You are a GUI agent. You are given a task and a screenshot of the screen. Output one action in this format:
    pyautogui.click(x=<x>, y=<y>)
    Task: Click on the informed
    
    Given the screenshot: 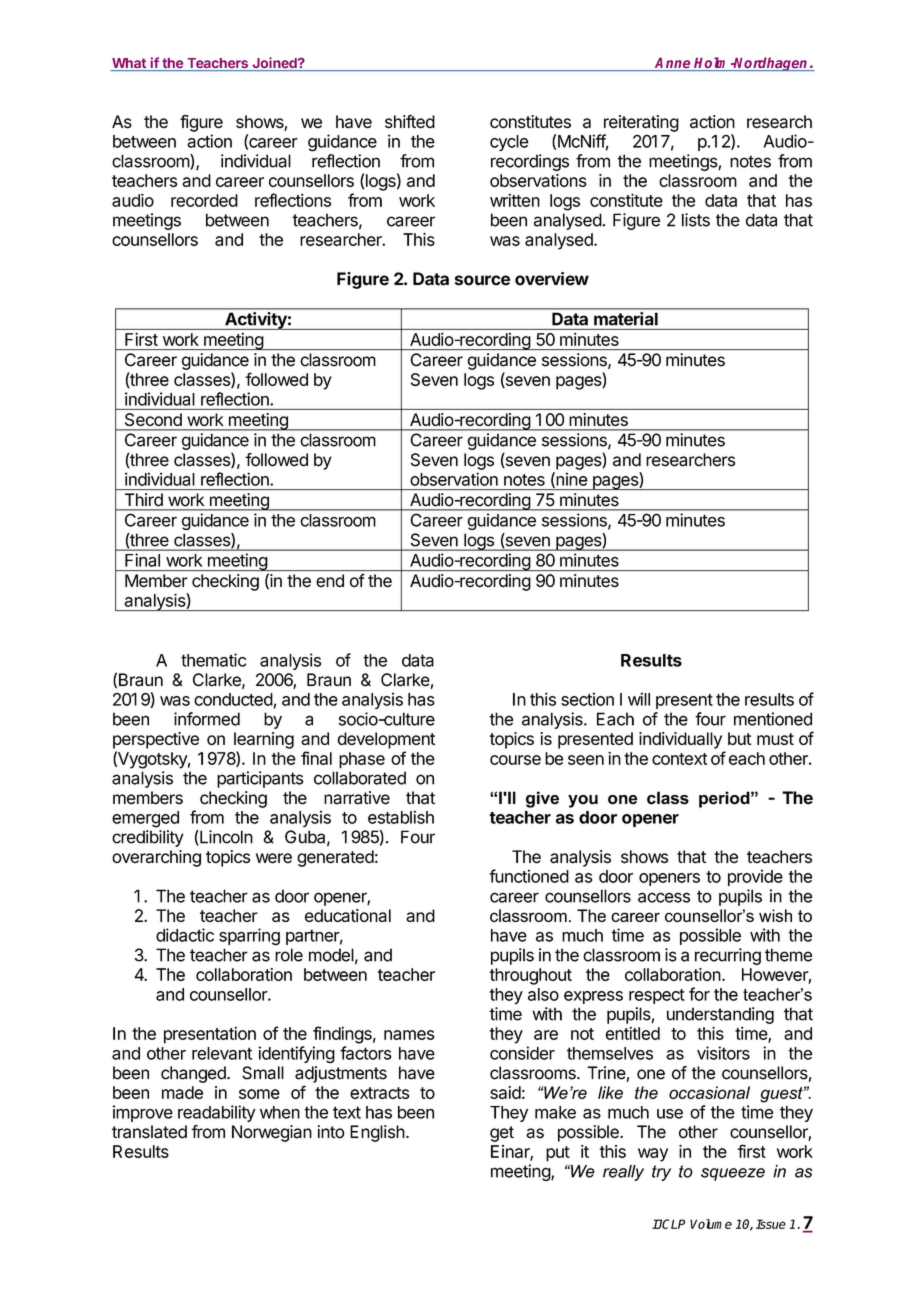 What is the action you would take?
    pyautogui.click(x=207, y=719)
